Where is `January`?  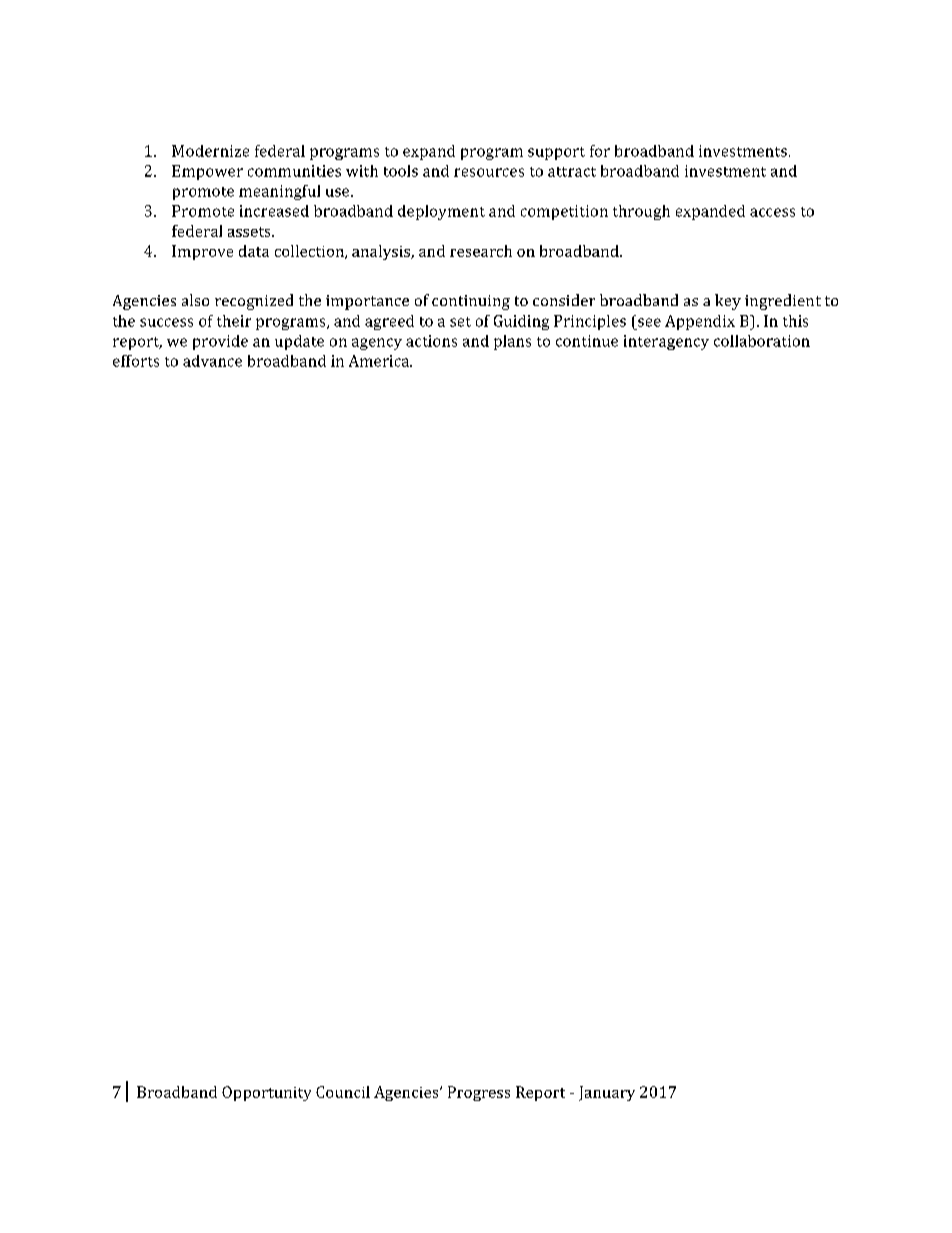 January is located at coordinates (607, 1093).
